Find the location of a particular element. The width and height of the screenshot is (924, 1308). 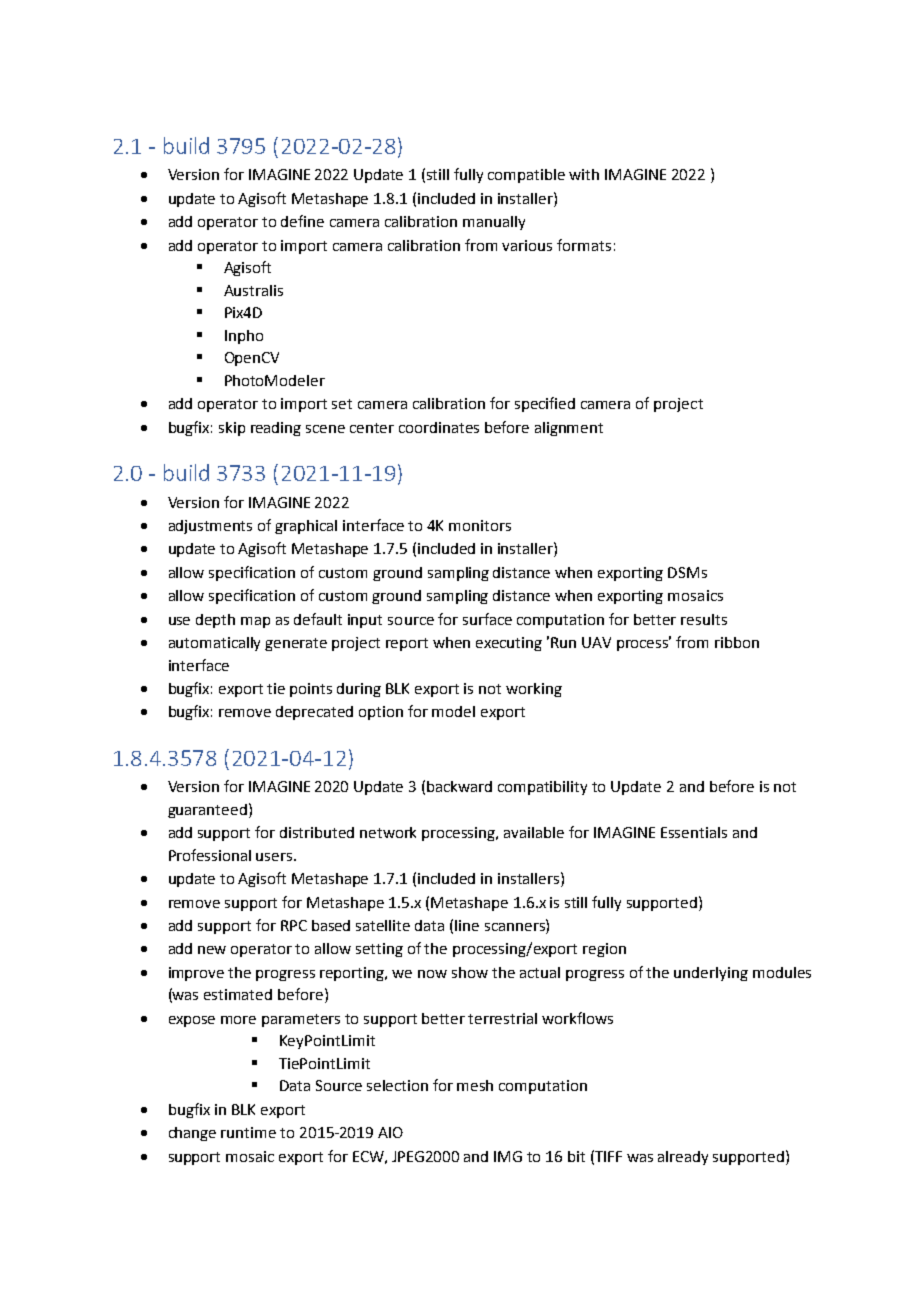

manually is located at coordinates (494, 223).
